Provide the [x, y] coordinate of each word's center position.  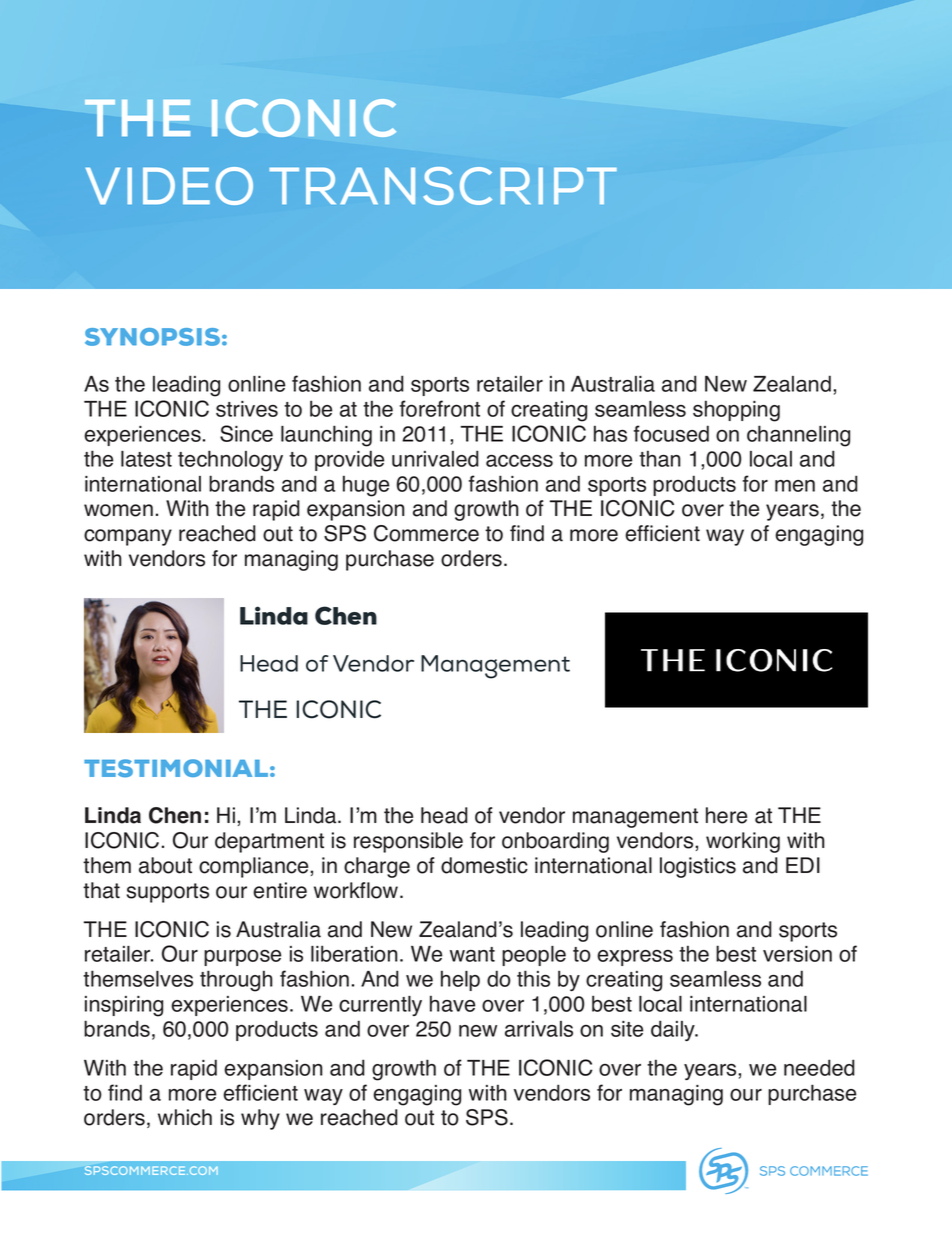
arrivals [539, 1029]
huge [366, 486]
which [185, 1117]
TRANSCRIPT [443, 186]
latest [146, 459]
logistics [698, 867]
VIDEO [169, 186]
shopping [736, 411]
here [726, 815]
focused [671, 433]
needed [819, 1067]
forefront [440, 408]
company [128, 537]
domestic [484, 865]
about [165, 865]
